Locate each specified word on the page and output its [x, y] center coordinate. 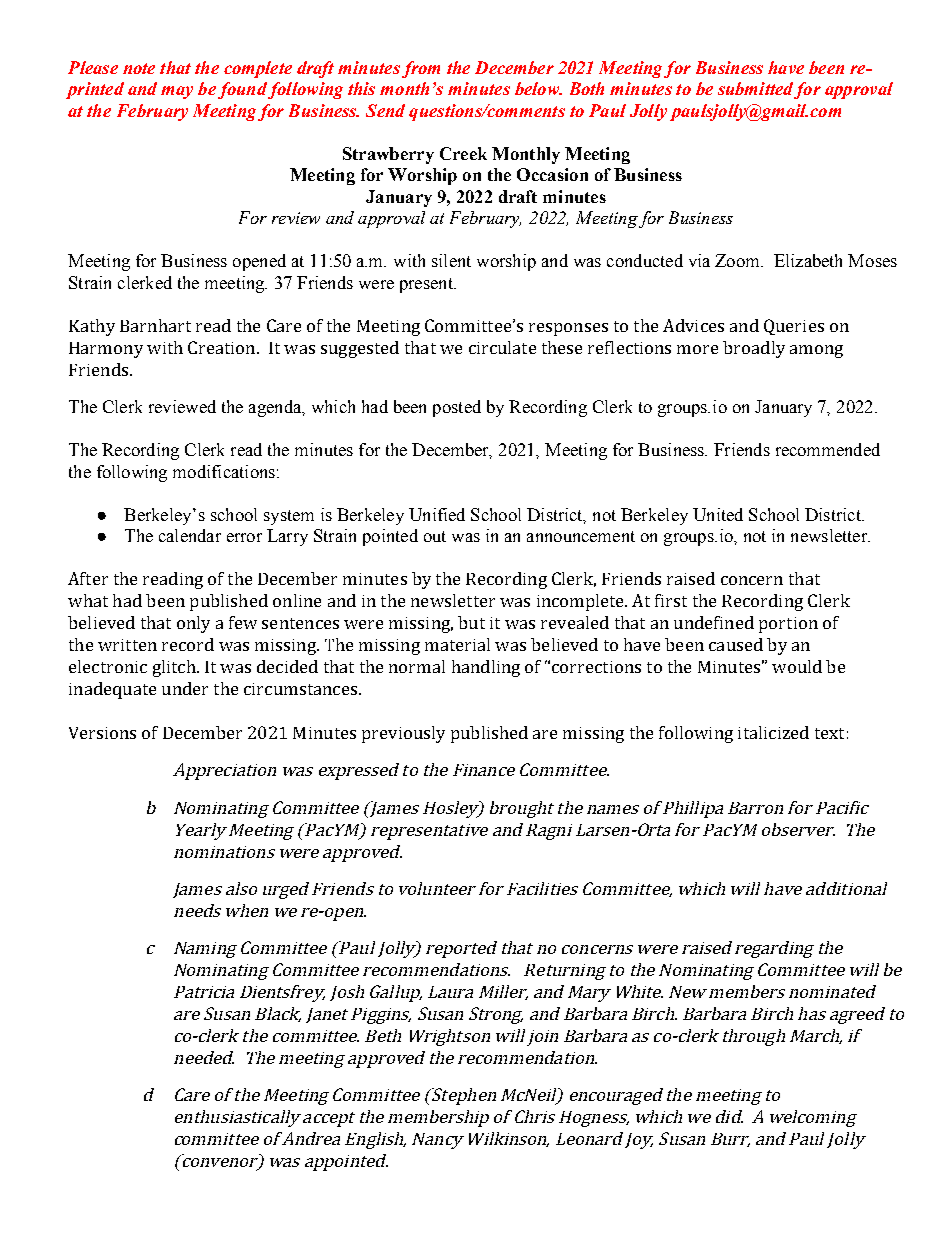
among [816, 351]
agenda [276, 408]
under [185, 688]
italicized [773, 732]
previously [403, 734]
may [177, 92]
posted [457, 408]
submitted [755, 88]
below [538, 88]
